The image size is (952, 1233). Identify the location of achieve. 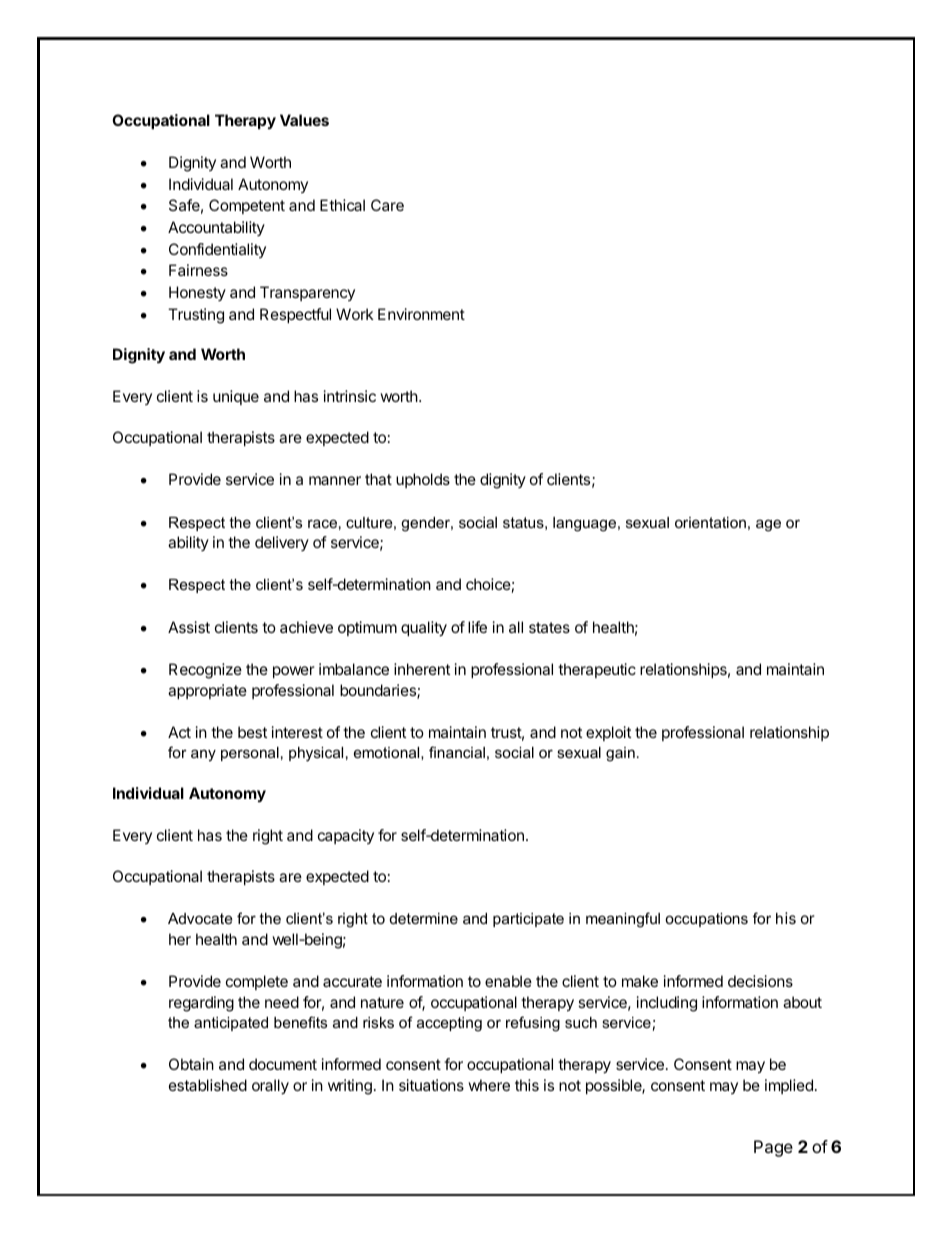
(306, 627).
